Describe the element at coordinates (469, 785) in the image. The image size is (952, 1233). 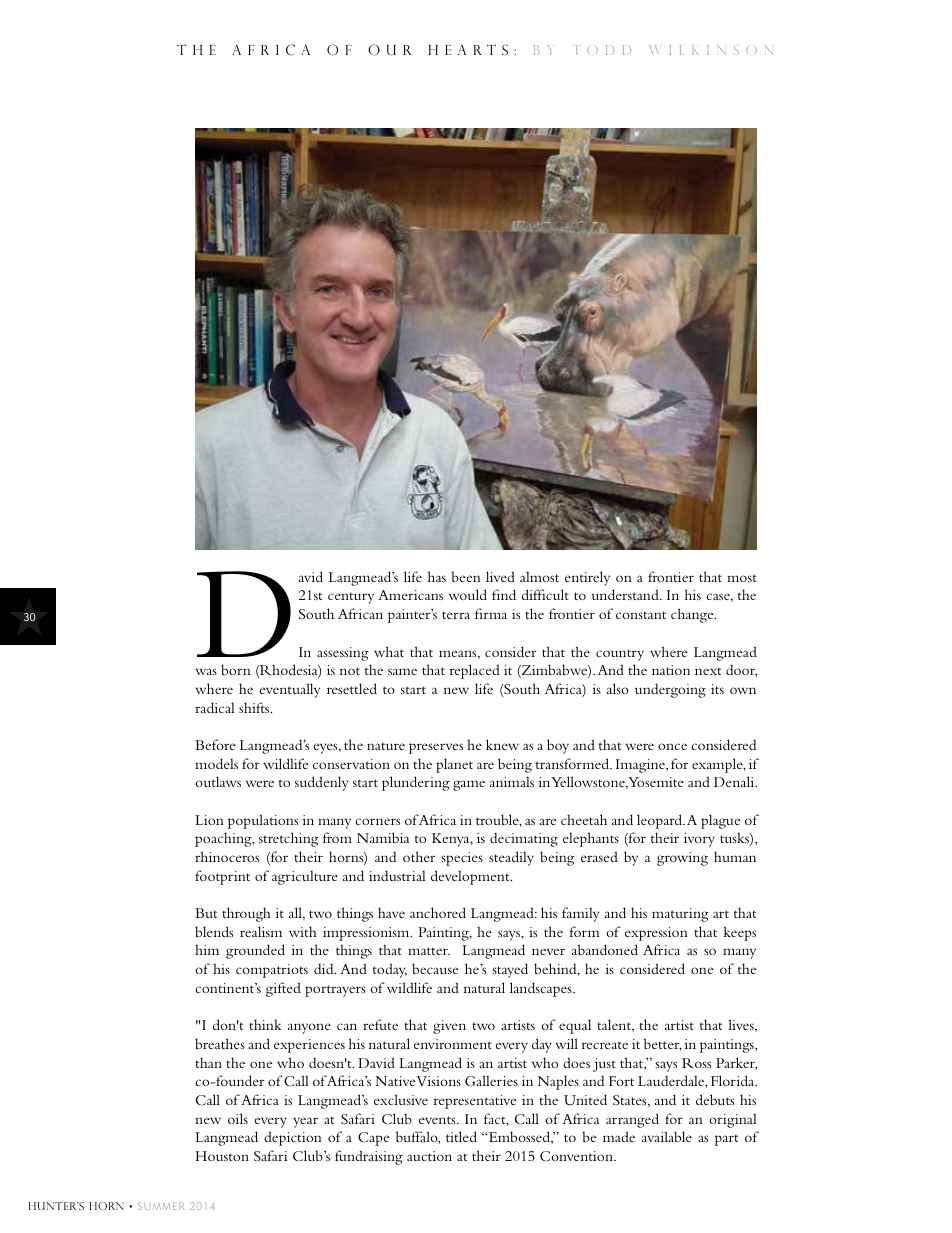
I see `game` at that location.
